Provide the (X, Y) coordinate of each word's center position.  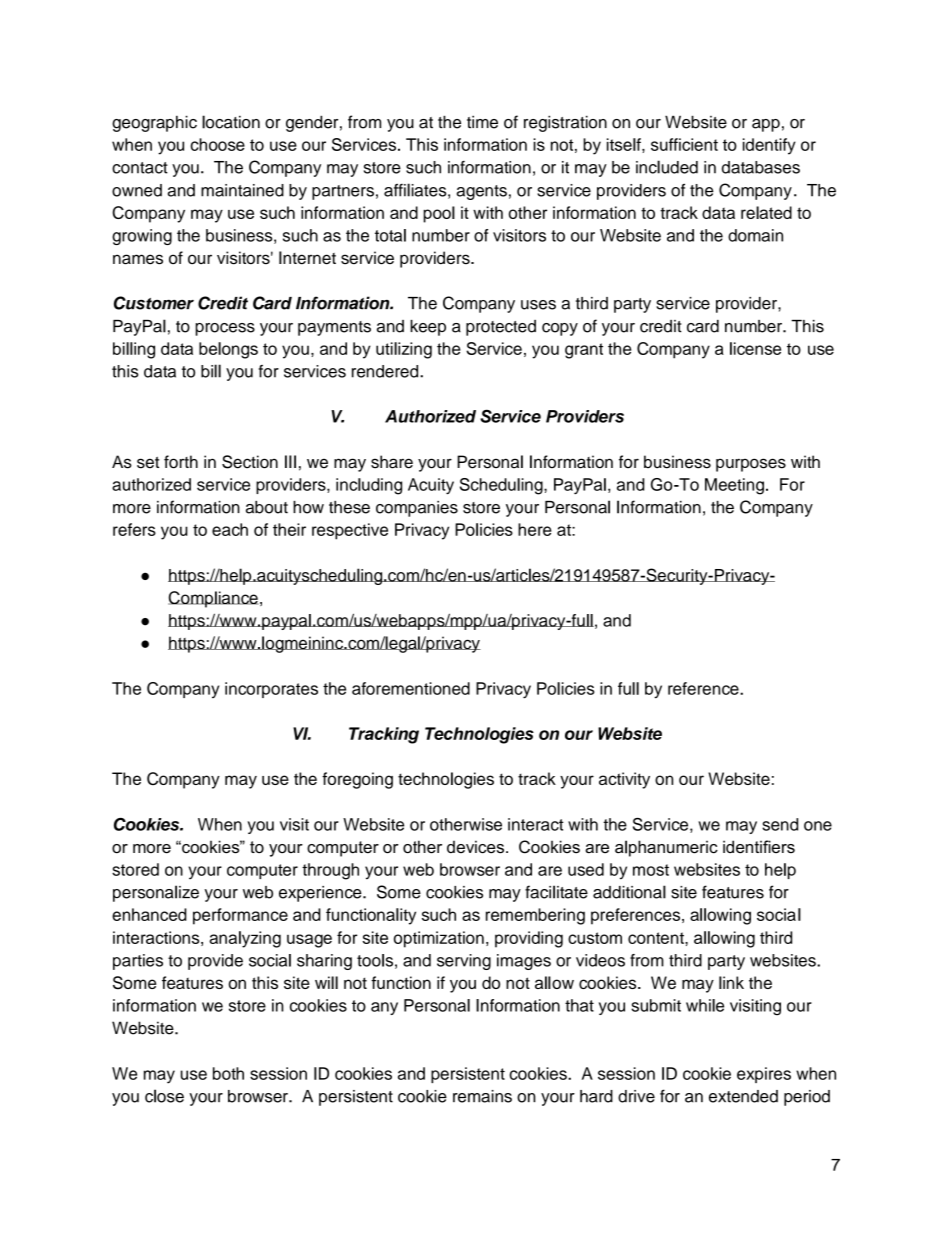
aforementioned (411, 688)
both (228, 1073)
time (482, 122)
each (230, 529)
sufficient (684, 144)
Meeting (734, 486)
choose (218, 144)
